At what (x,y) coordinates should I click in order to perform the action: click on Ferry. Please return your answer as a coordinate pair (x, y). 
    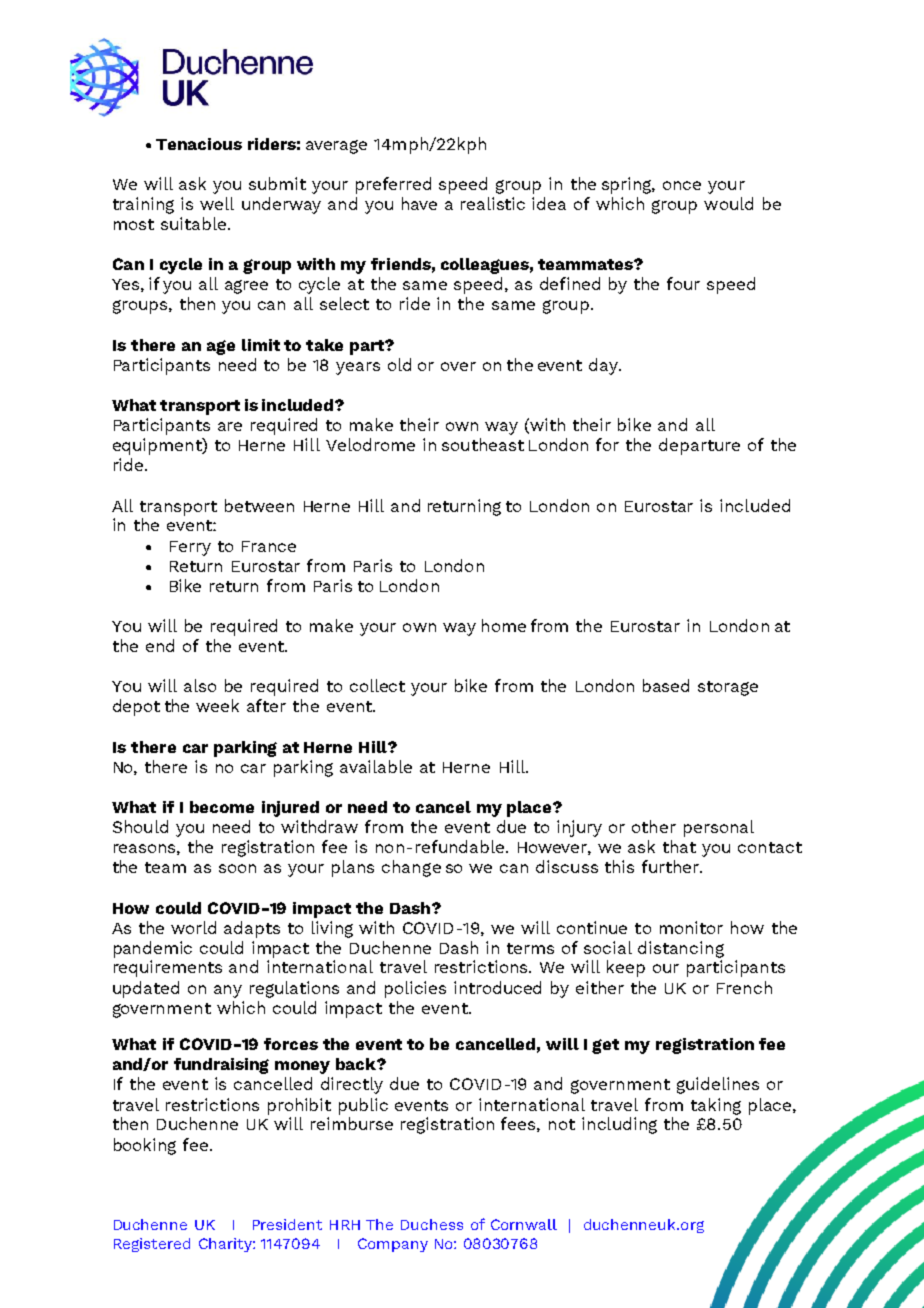
    Looking at the image, I should click on (190, 548).
